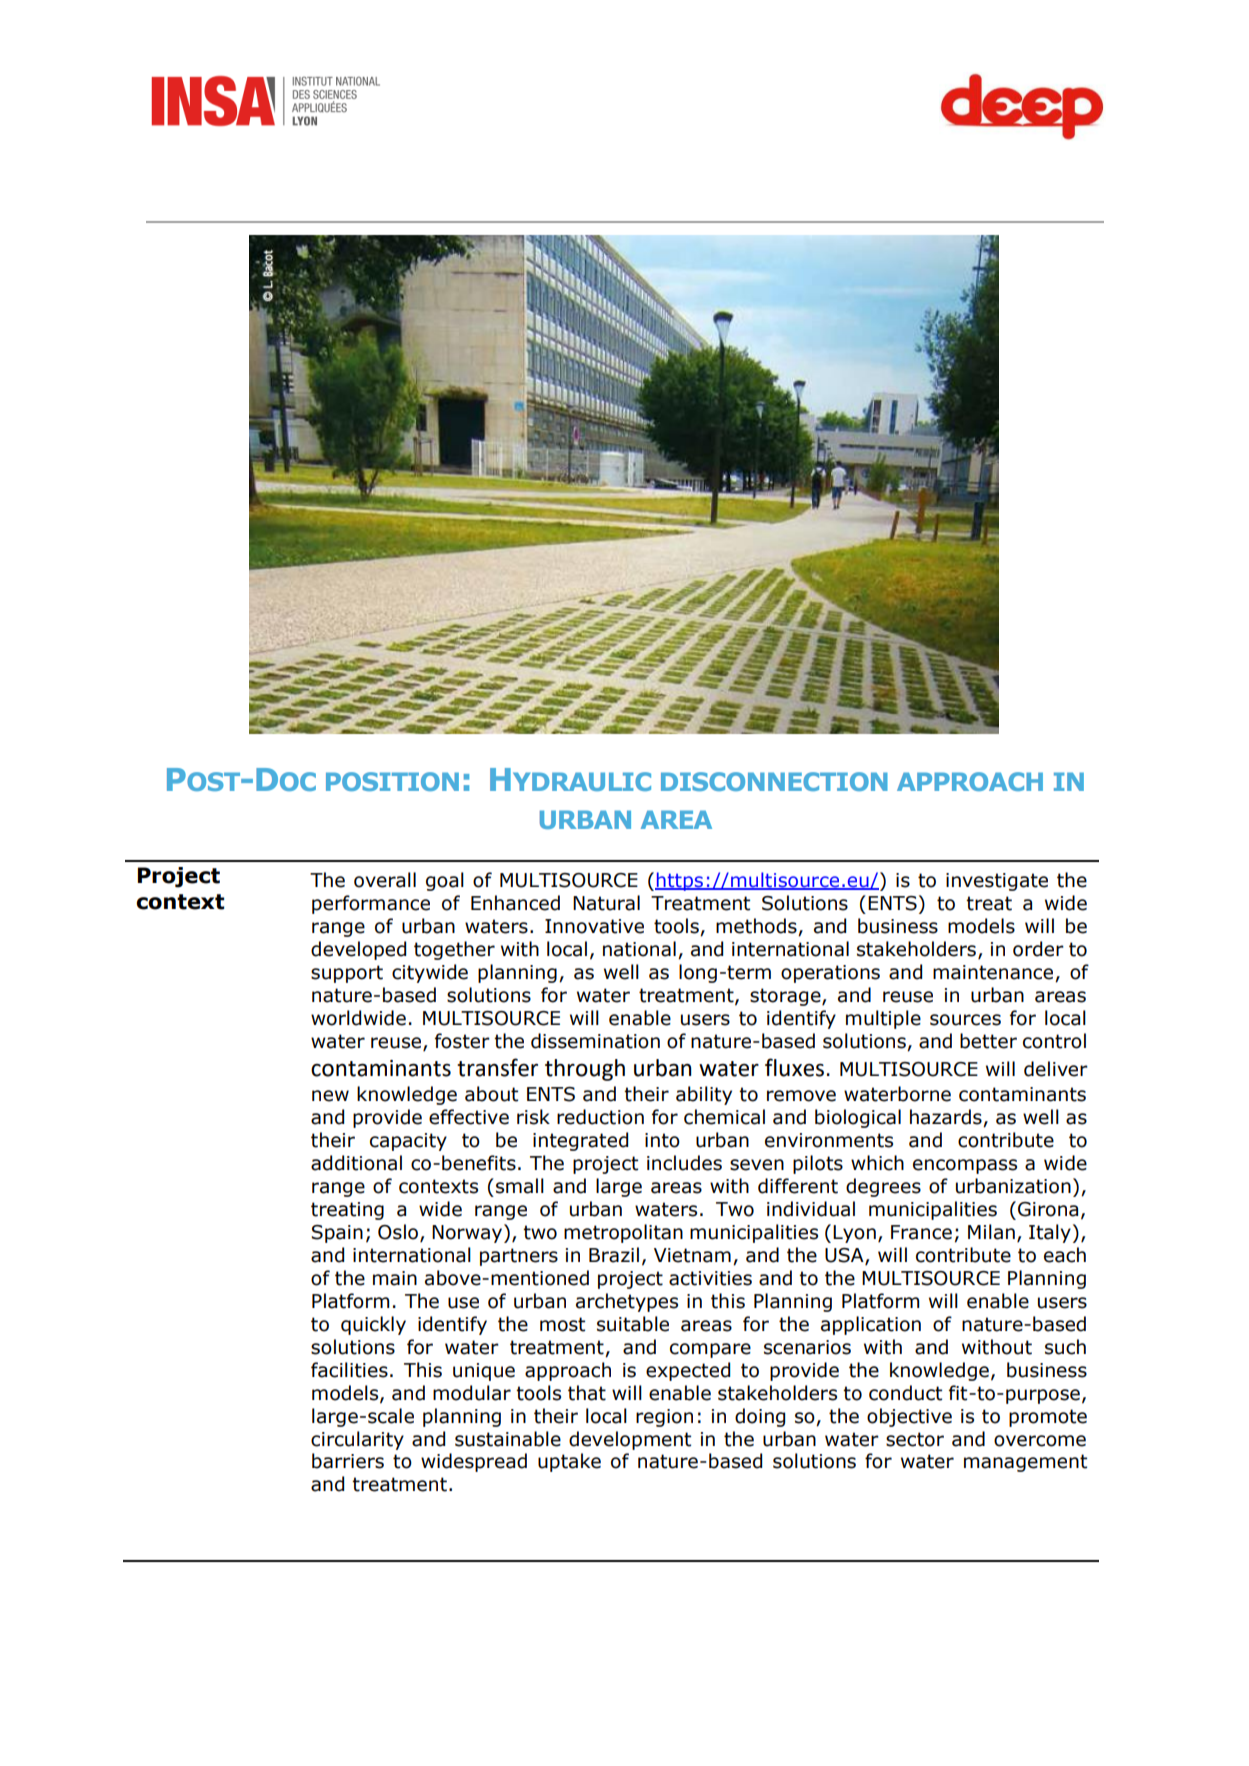 The image size is (1249, 1766). I want to click on circularity, so click(357, 1440).
